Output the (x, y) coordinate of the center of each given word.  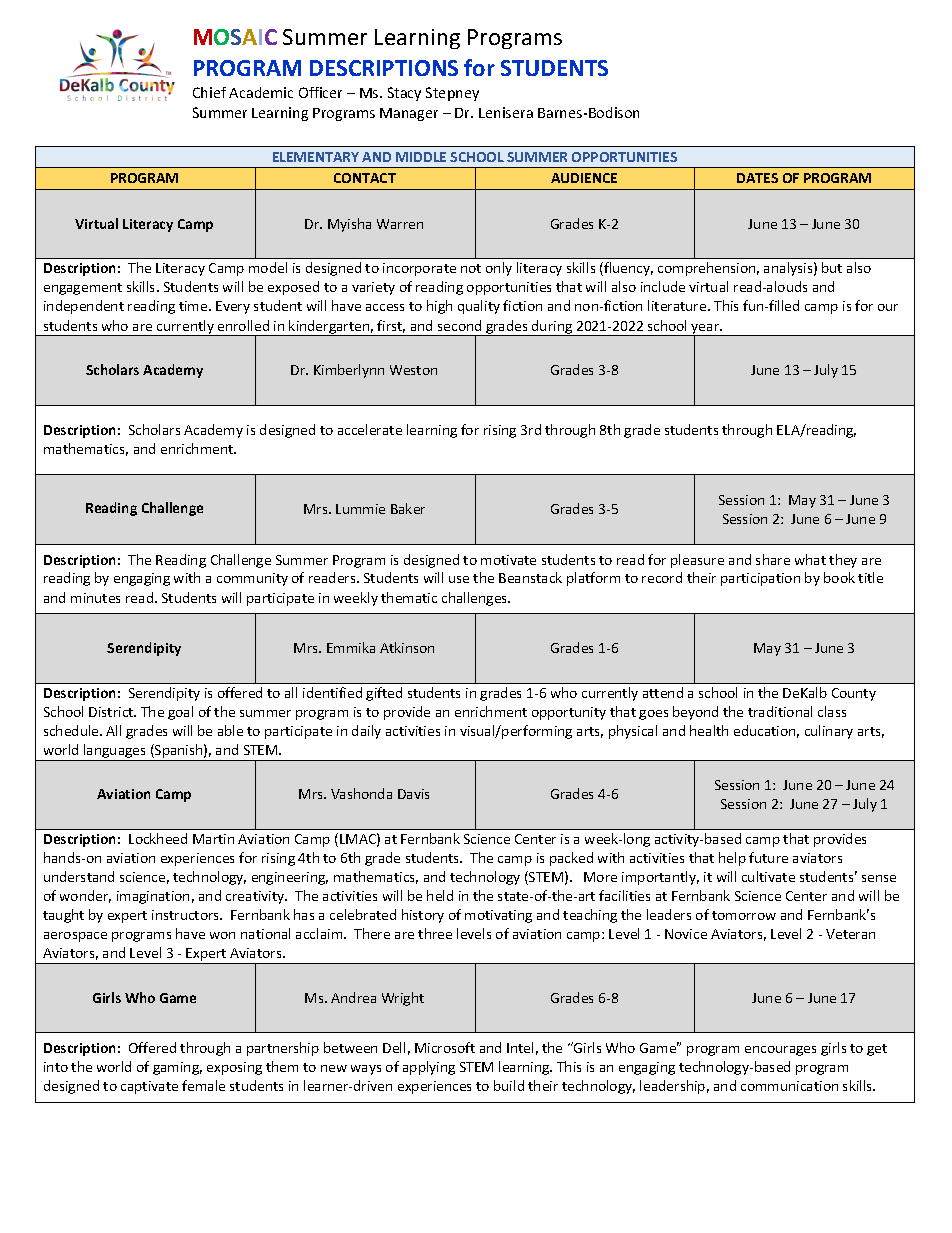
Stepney (452, 94)
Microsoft (445, 1047)
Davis (413, 794)
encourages (780, 1051)
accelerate (370, 429)
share (773, 559)
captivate (149, 1087)
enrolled (243, 325)
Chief (209, 92)
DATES (757, 178)
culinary (829, 732)
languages (115, 752)
